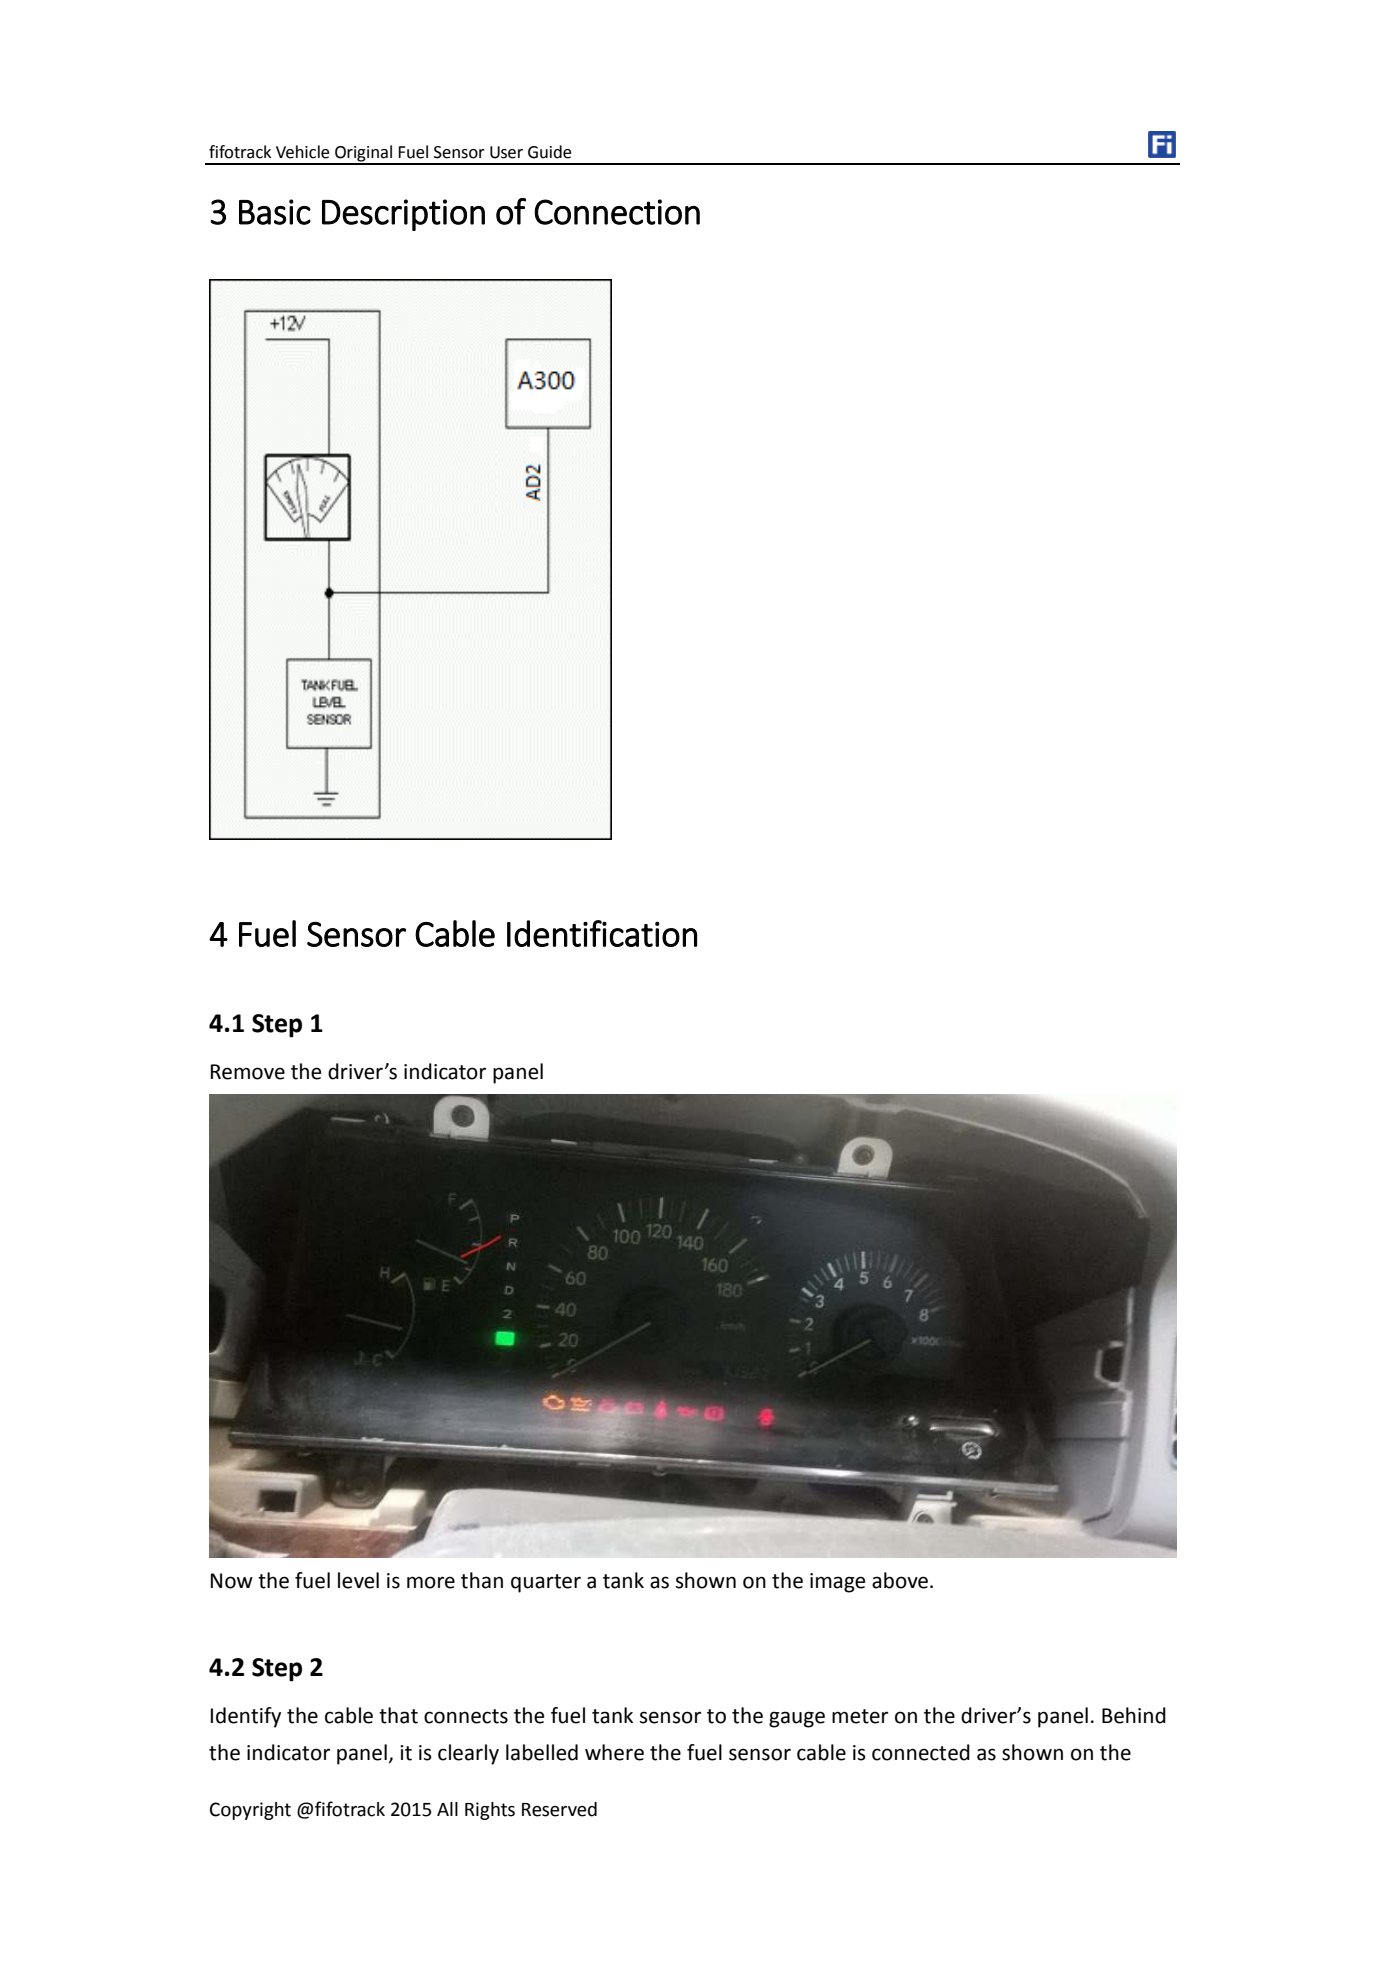 Image resolution: width=1386 pixels, height=1961 pixels. Describe the element at coordinates (364, 154) in the document. I see `Original` at that location.
